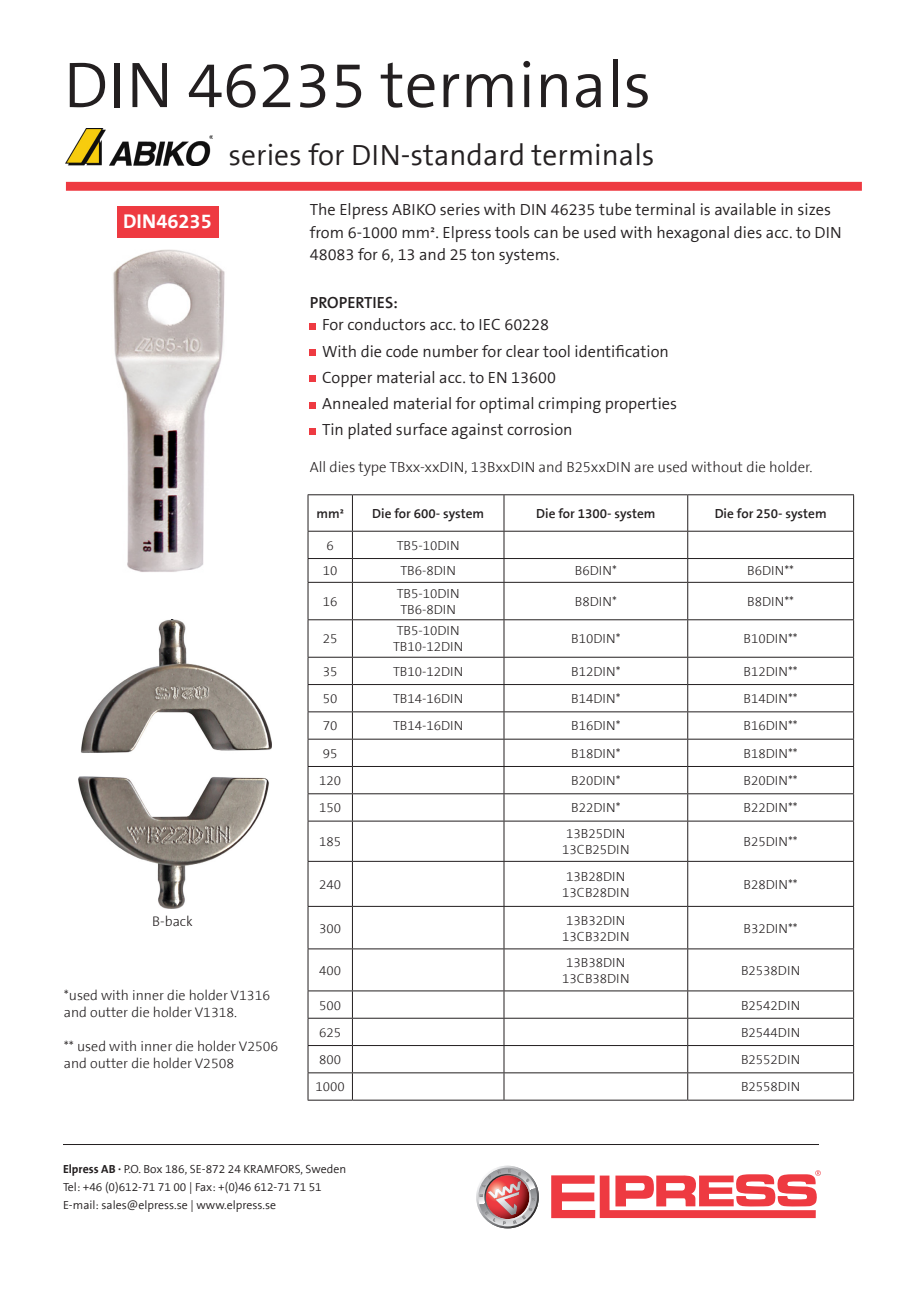 The height and width of the screenshot is (1290, 924). I want to click on corrosion, so click(539, 429).
